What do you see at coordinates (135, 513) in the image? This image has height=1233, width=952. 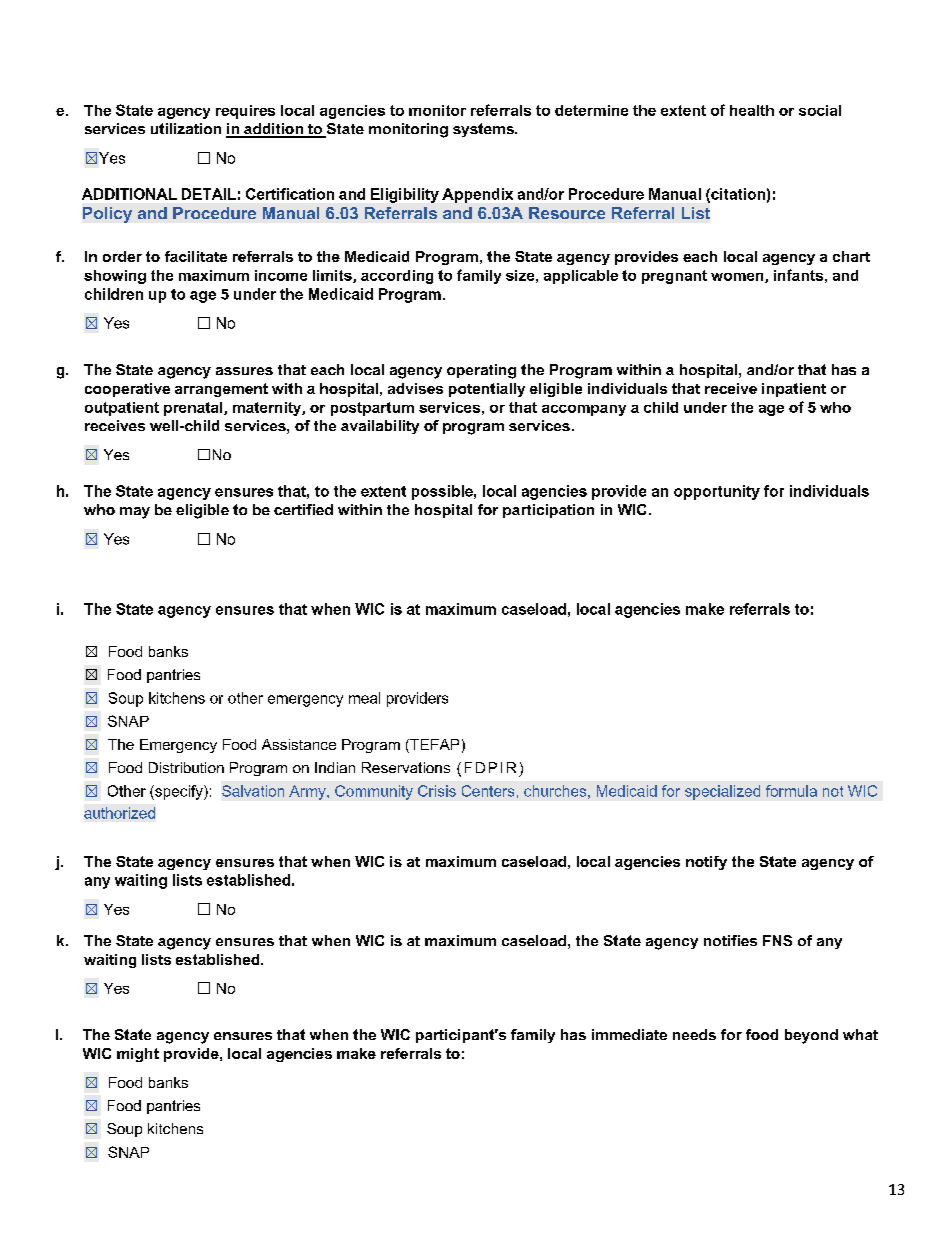 I see `may` at bounding box center [135, 513].
